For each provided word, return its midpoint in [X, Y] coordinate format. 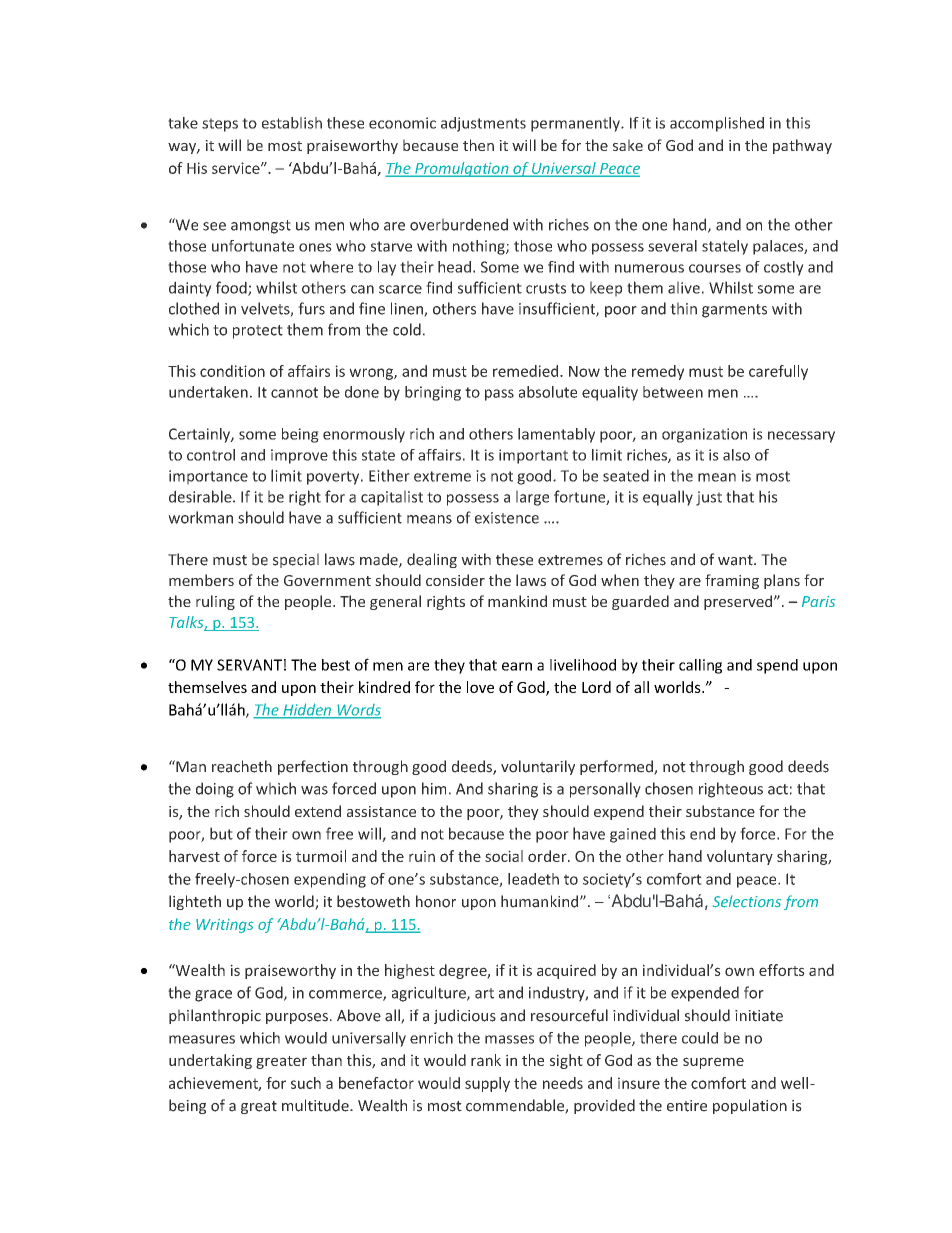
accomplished [717, 124]
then [478, 145]
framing [732, 581]
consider [455, 580]
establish [292, 123]
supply [487, 1084]
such [306, 1083]
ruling [215, 602]
